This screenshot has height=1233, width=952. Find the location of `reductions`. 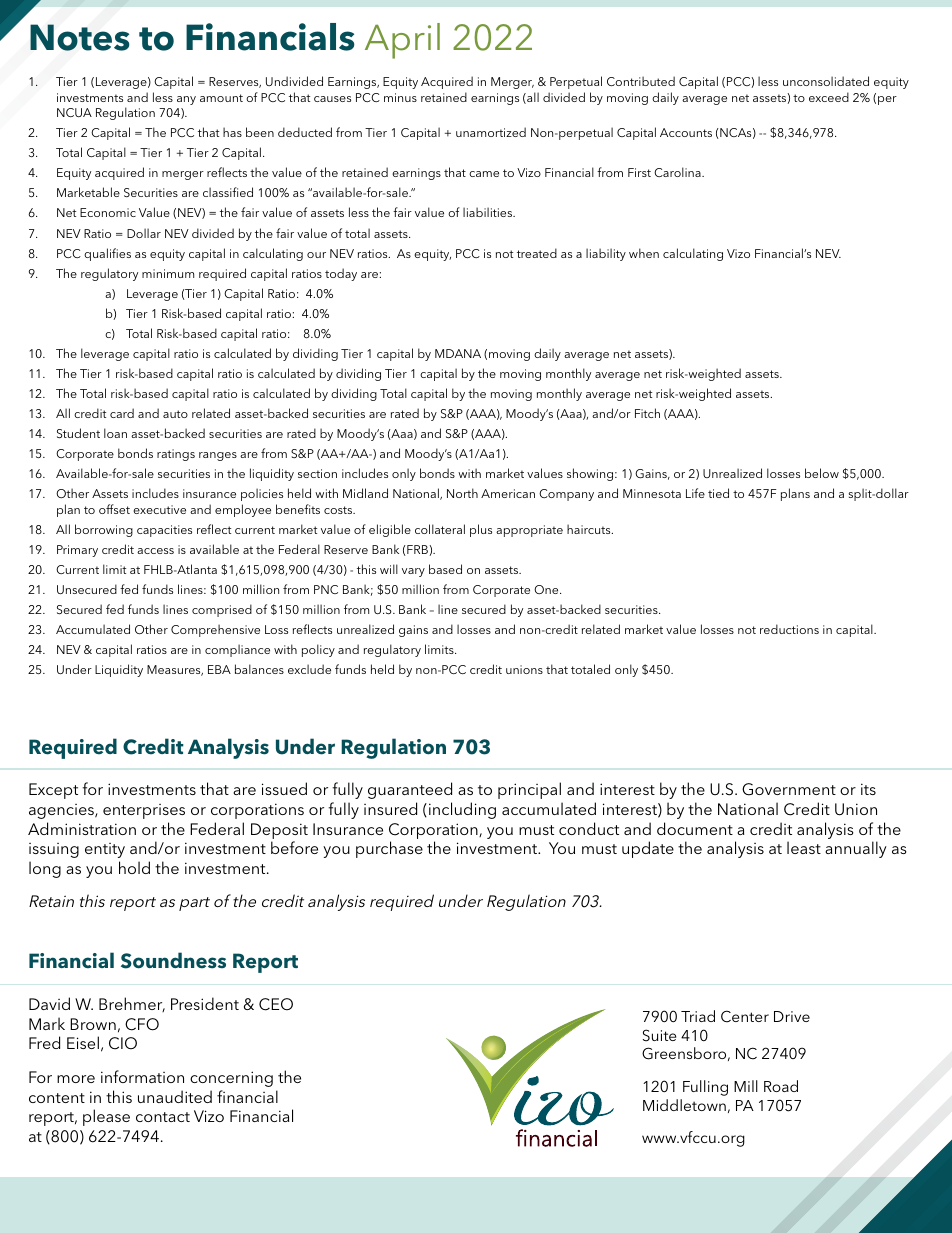

reductions is located at coordinates (789, 629).
